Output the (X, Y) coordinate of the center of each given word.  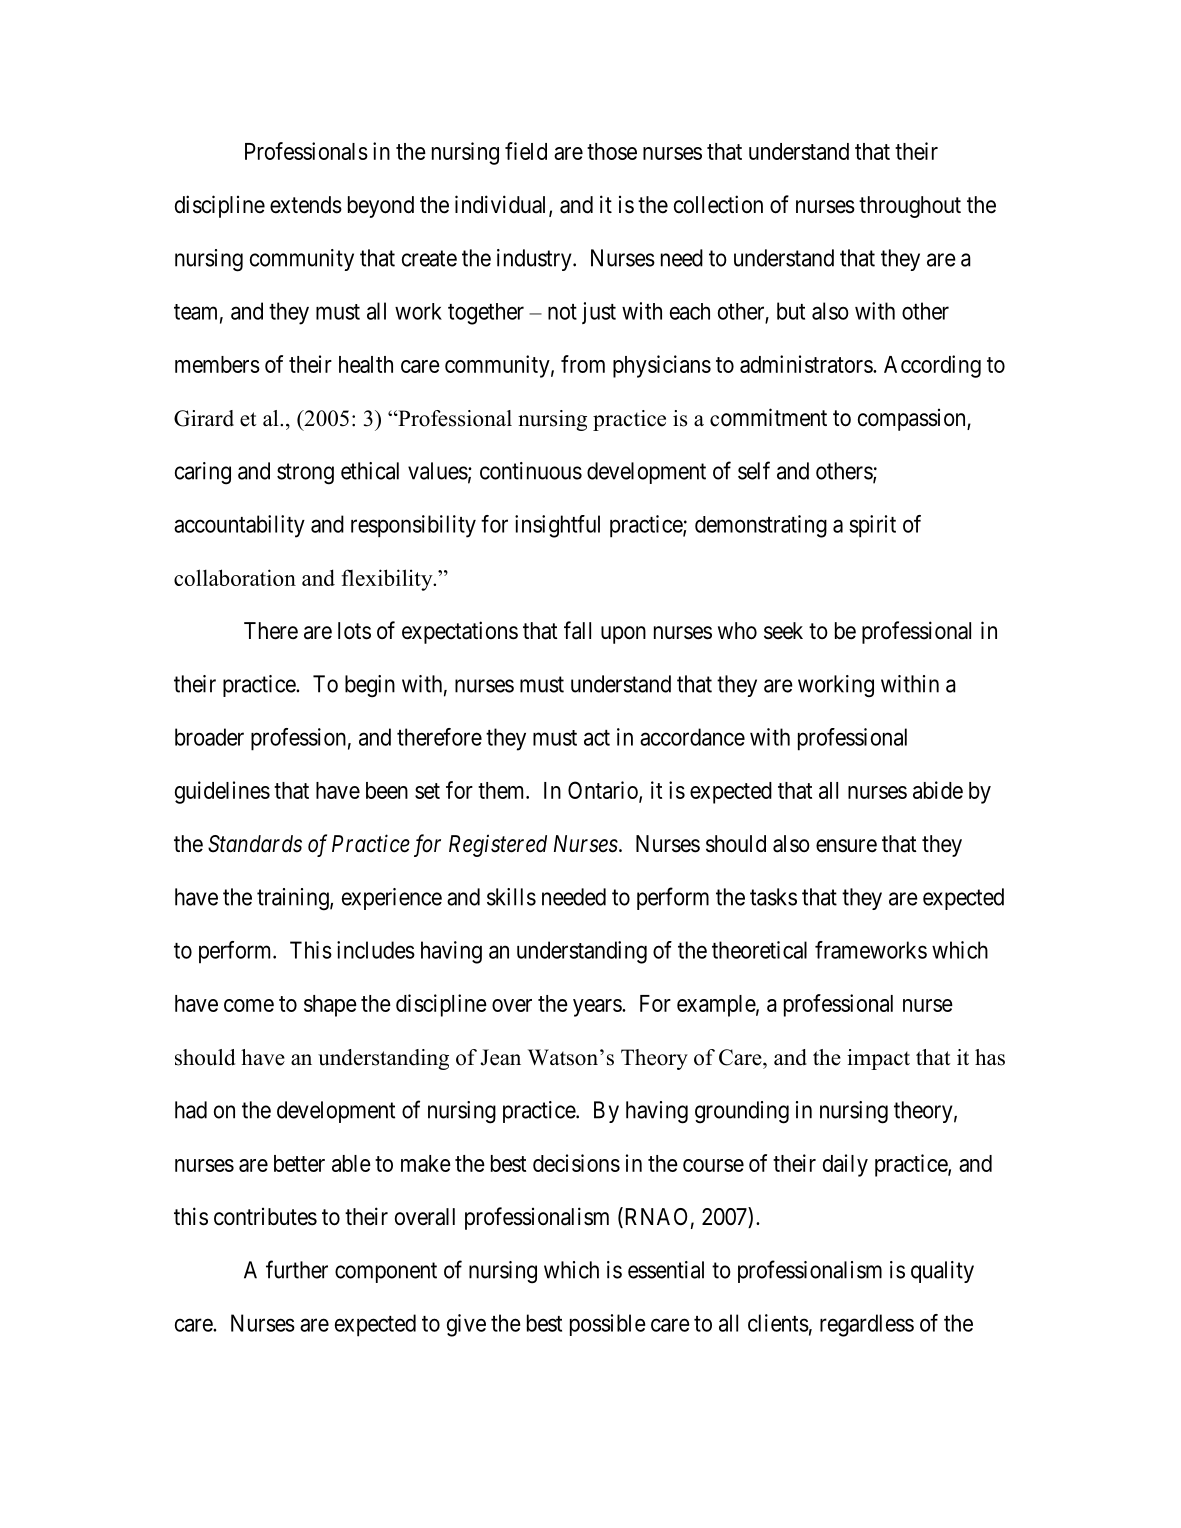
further (297, 1269)
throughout (910, 207)
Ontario (604, 791)
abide (938, 790)
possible (608, 1325)
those (612, 151)
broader (209, 737)
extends (306, 205)
